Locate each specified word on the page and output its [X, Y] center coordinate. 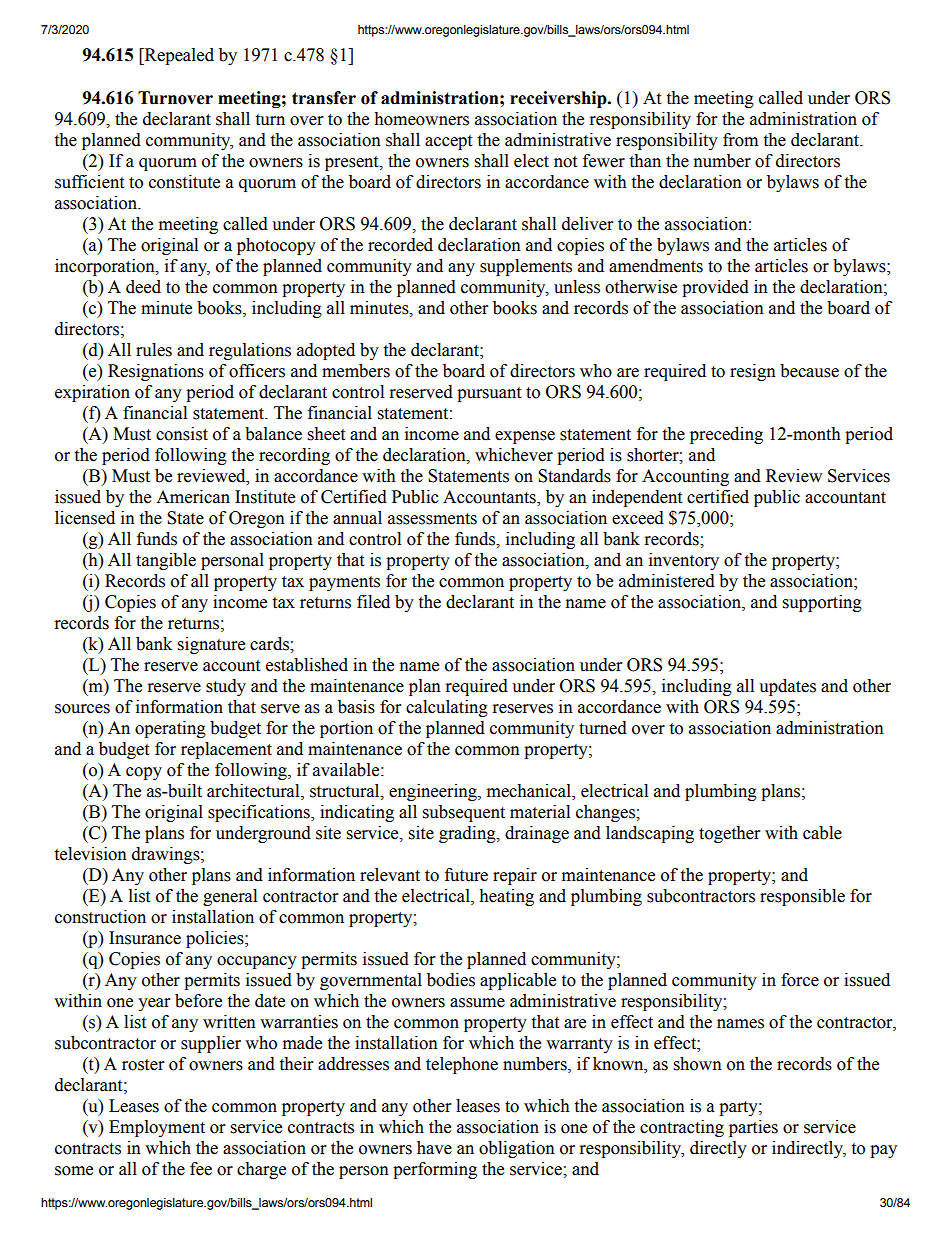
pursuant [489, 394]
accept [448, 142]
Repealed [178, 56]
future [466, 875]
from [740, 140]
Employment [157, 1128]
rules [154, 350]
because [809, 371]
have [434, 1148]
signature [211, 645]
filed [373, 602]
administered [667, 581]
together [729, 834]
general [230, 897]
